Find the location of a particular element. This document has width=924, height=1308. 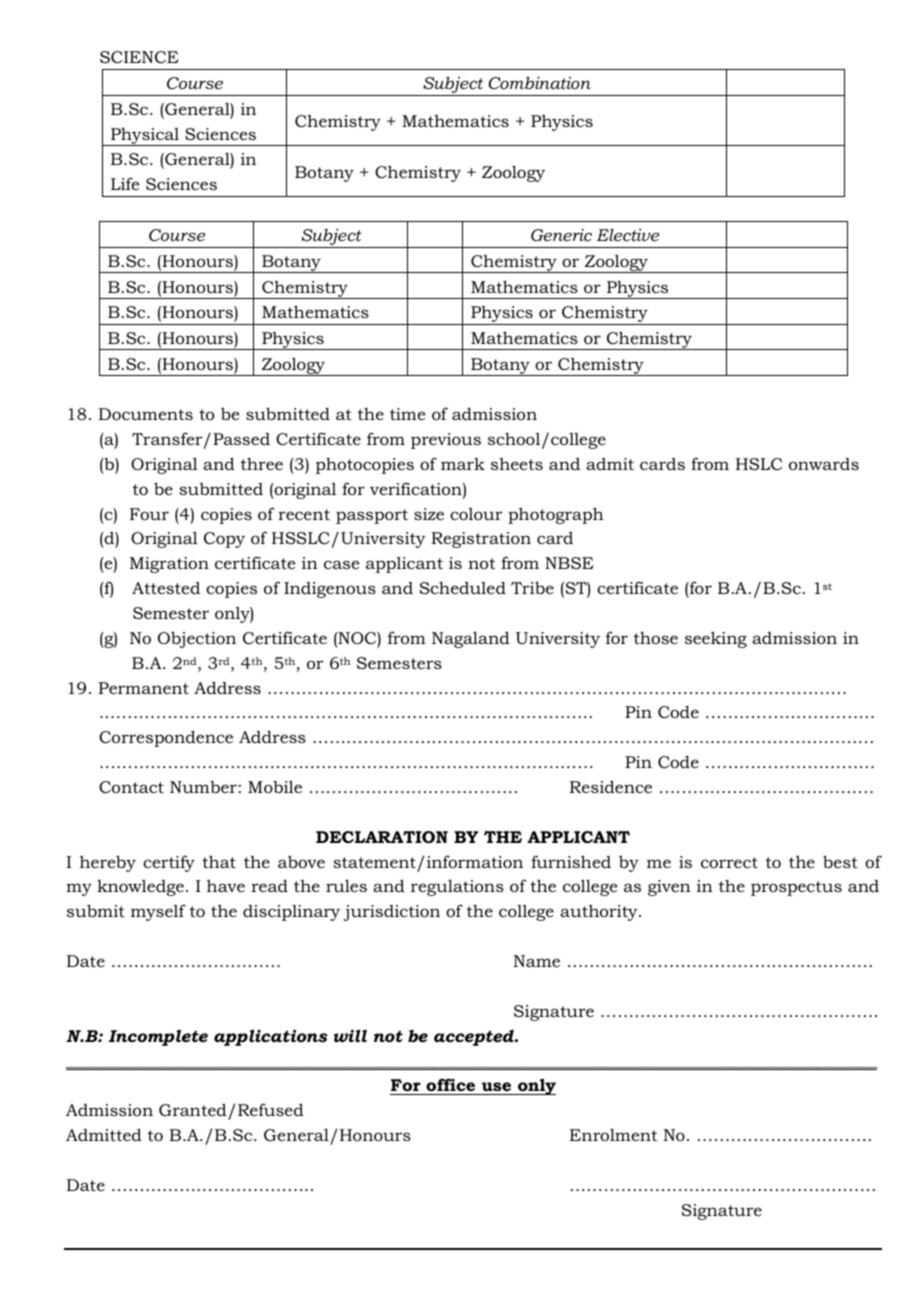

Attested is located at coordinates (166, 588).
